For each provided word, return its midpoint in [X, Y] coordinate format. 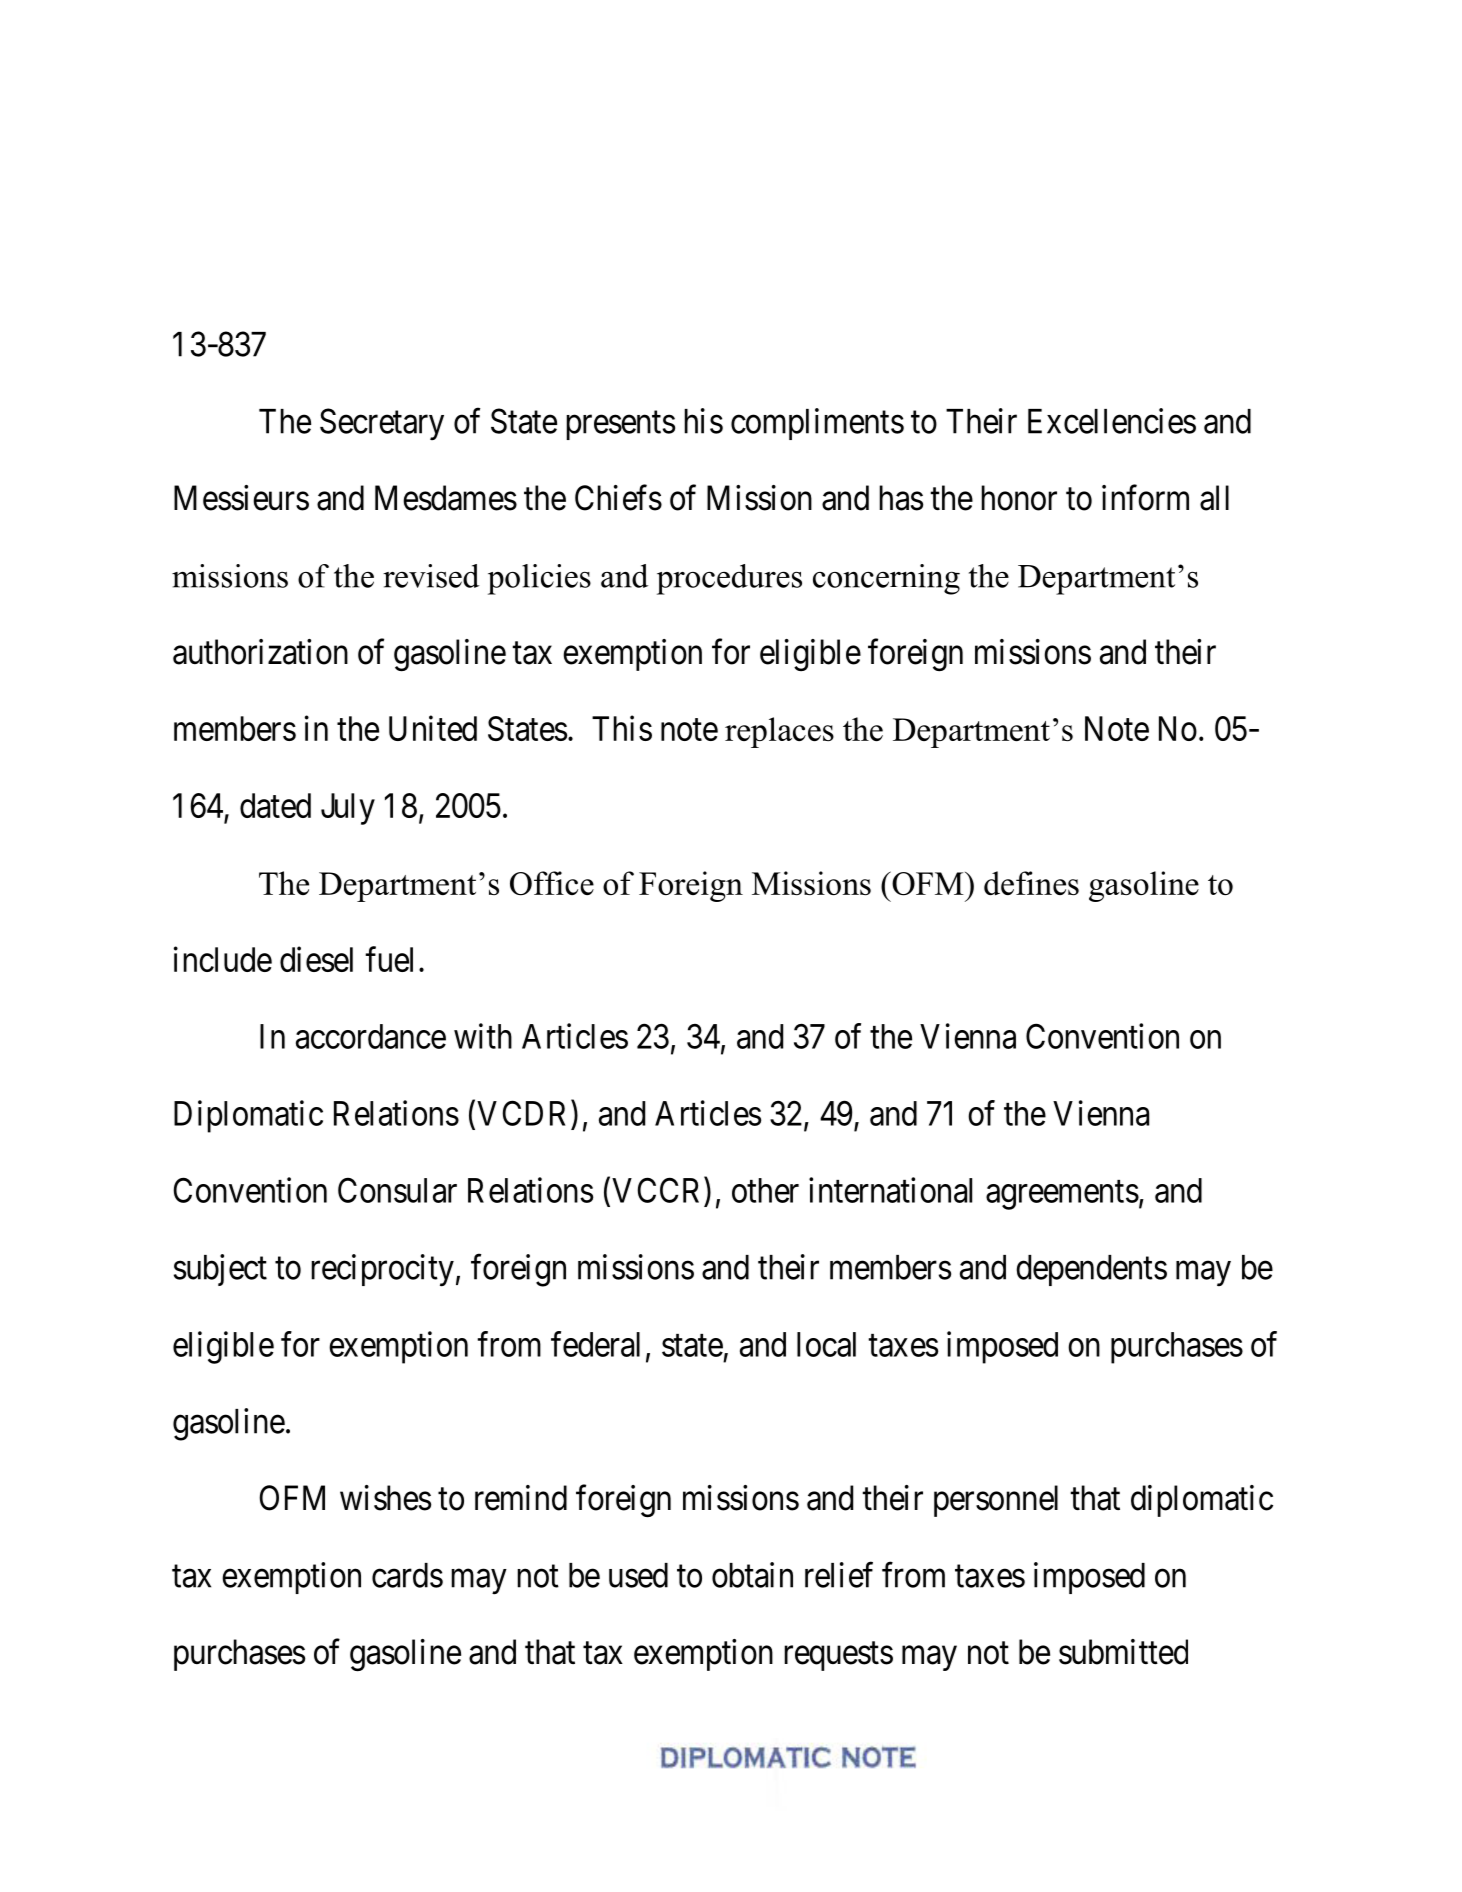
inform [1145, 498]
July [348, 809]
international [890, 1190]
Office [552, 883]
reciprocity [382, 1270]
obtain [752, 1575]
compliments [817, 424]
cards [407, 1575]
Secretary [382, 424]
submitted [1123, 1652]
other [765, 1190]
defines [1031, 883]
